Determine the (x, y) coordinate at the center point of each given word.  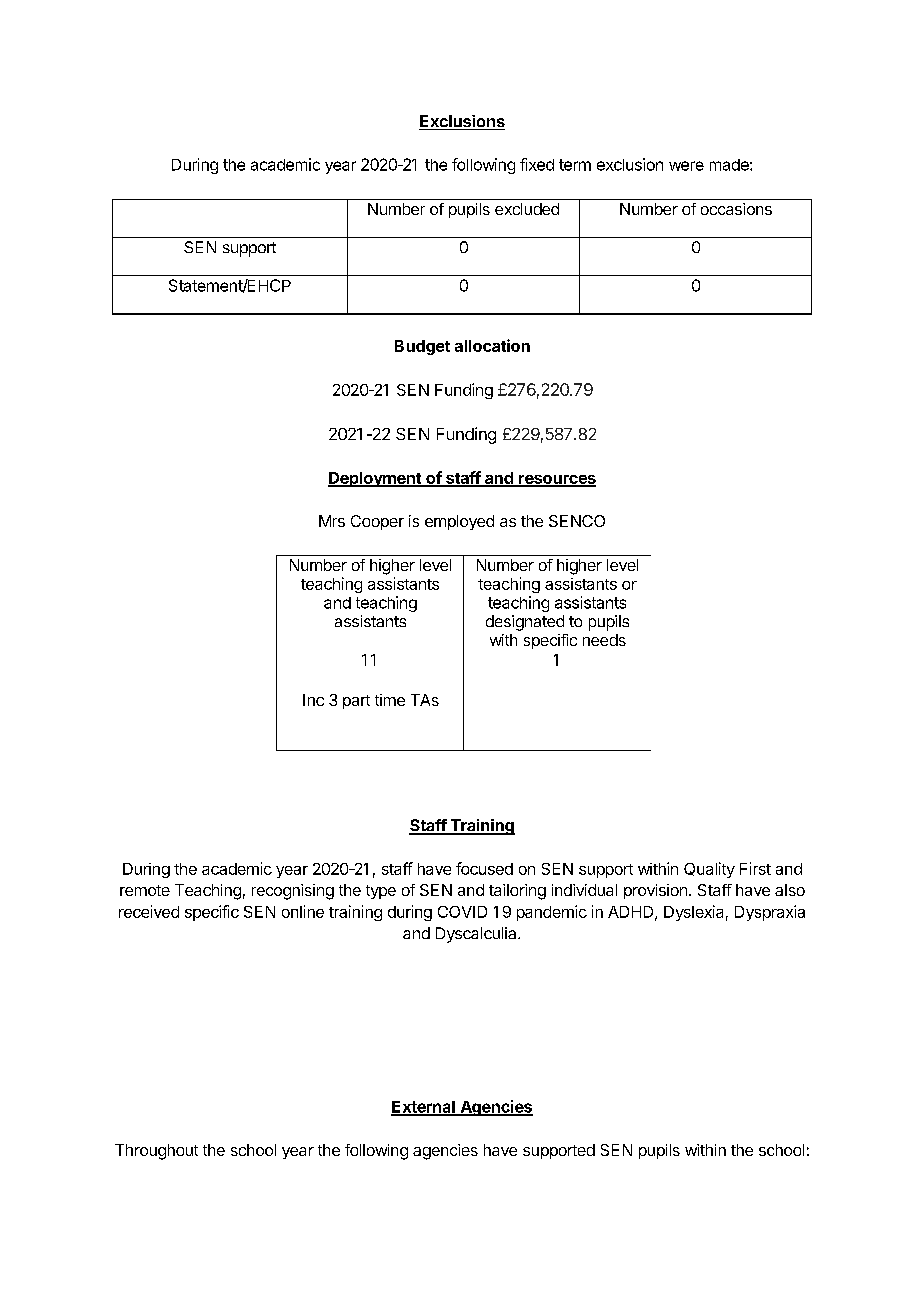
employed (459, 522)
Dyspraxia (770, 913)
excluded (527, 209)
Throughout (156, 1152)
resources (556, 480)
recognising (293, 892)
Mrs (332, 521)
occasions (736, 209)
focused (484, 868)
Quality (709, 870)
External (424, 1108)
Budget (422, 347)
